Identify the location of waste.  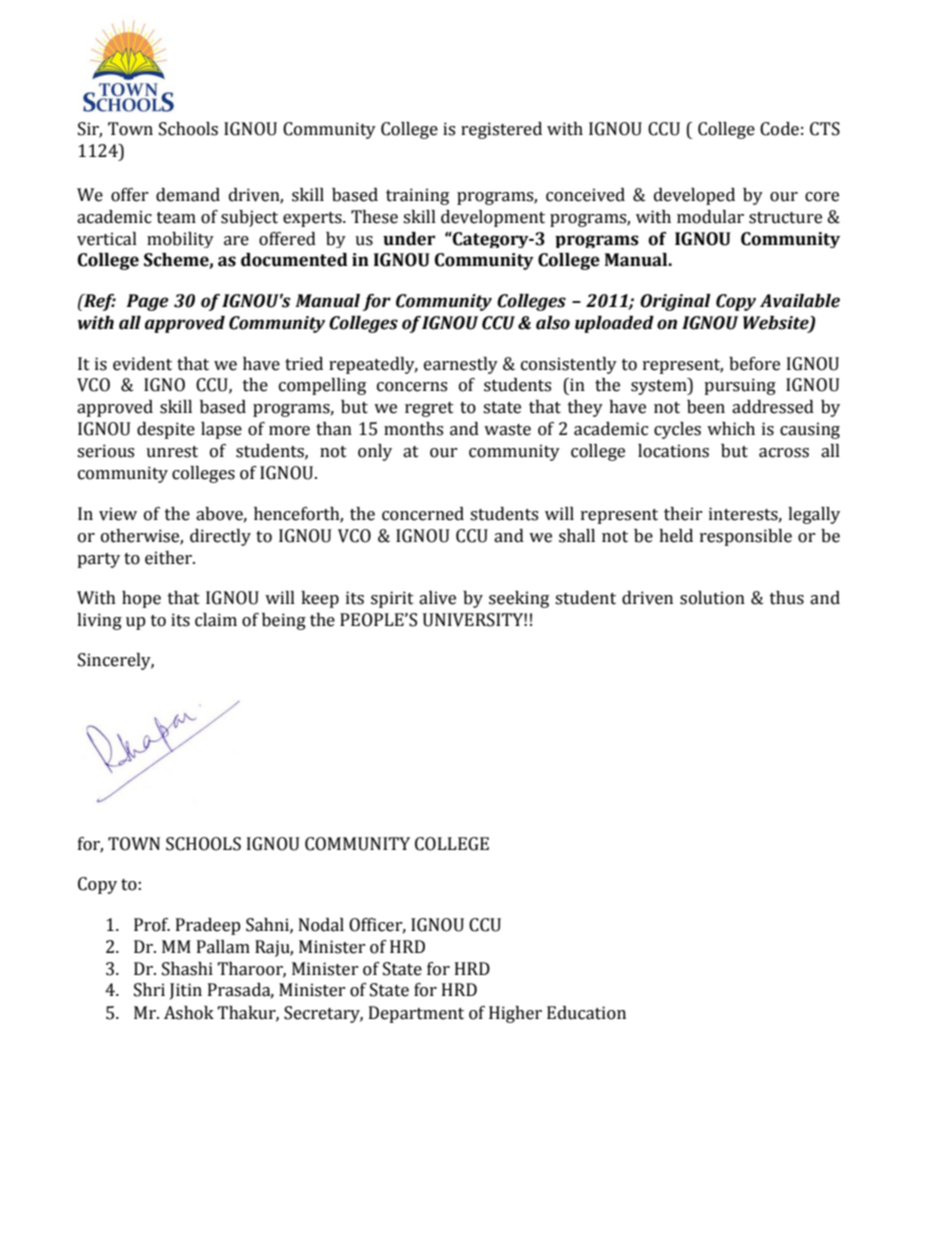
(507, 430).
